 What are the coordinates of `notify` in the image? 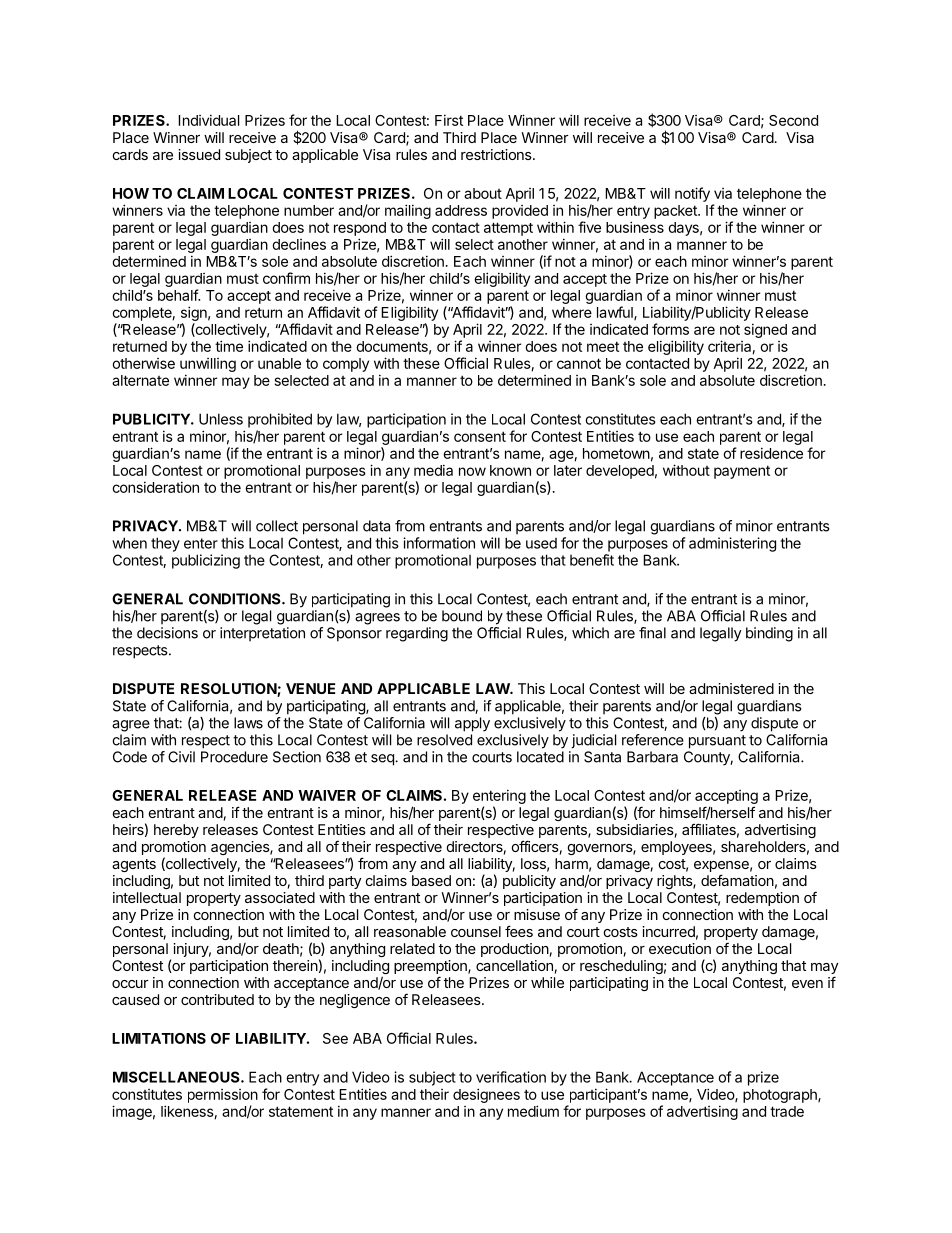 It's located at (692, 194).
